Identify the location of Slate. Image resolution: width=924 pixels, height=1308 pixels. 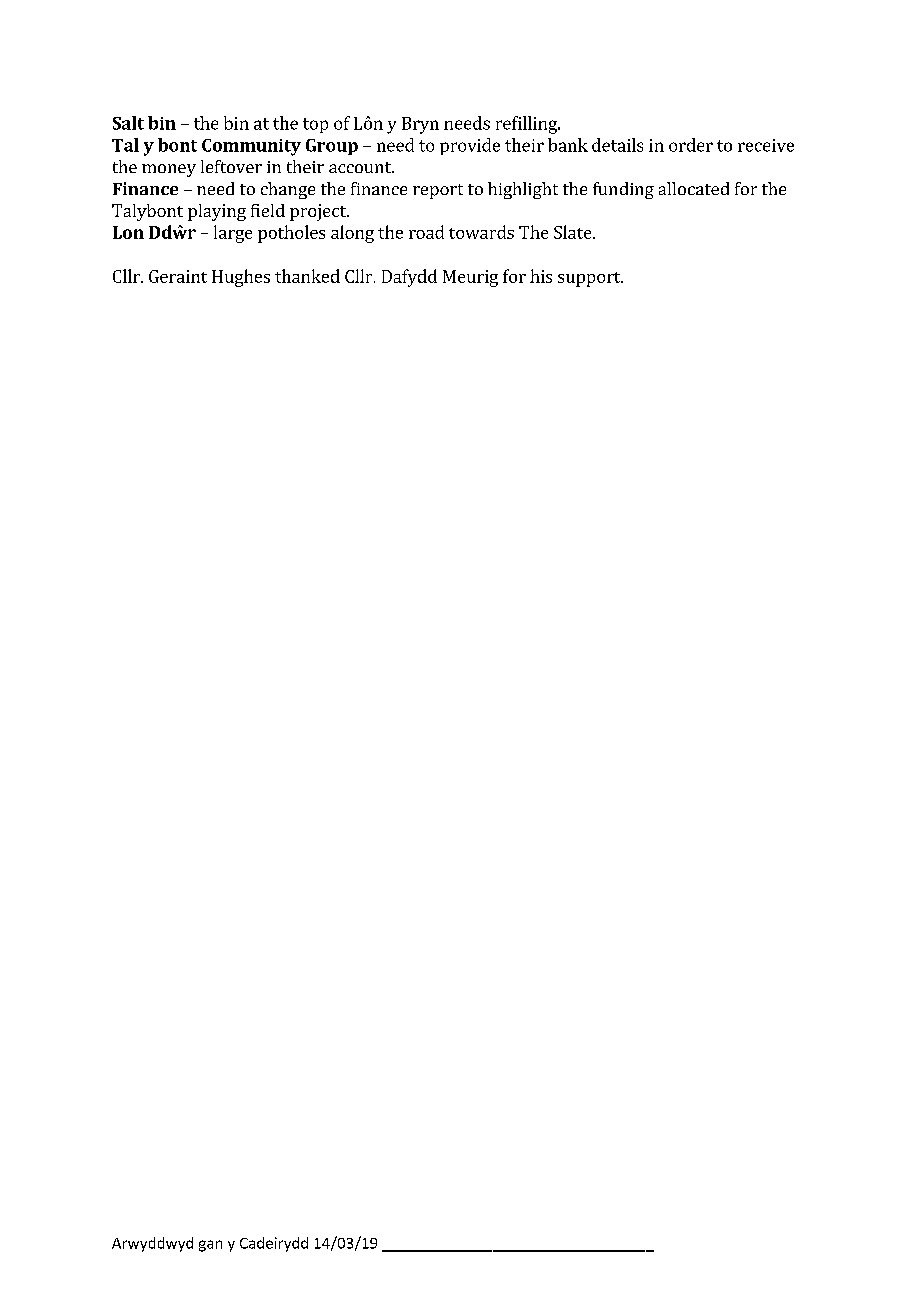
(574, 232).
